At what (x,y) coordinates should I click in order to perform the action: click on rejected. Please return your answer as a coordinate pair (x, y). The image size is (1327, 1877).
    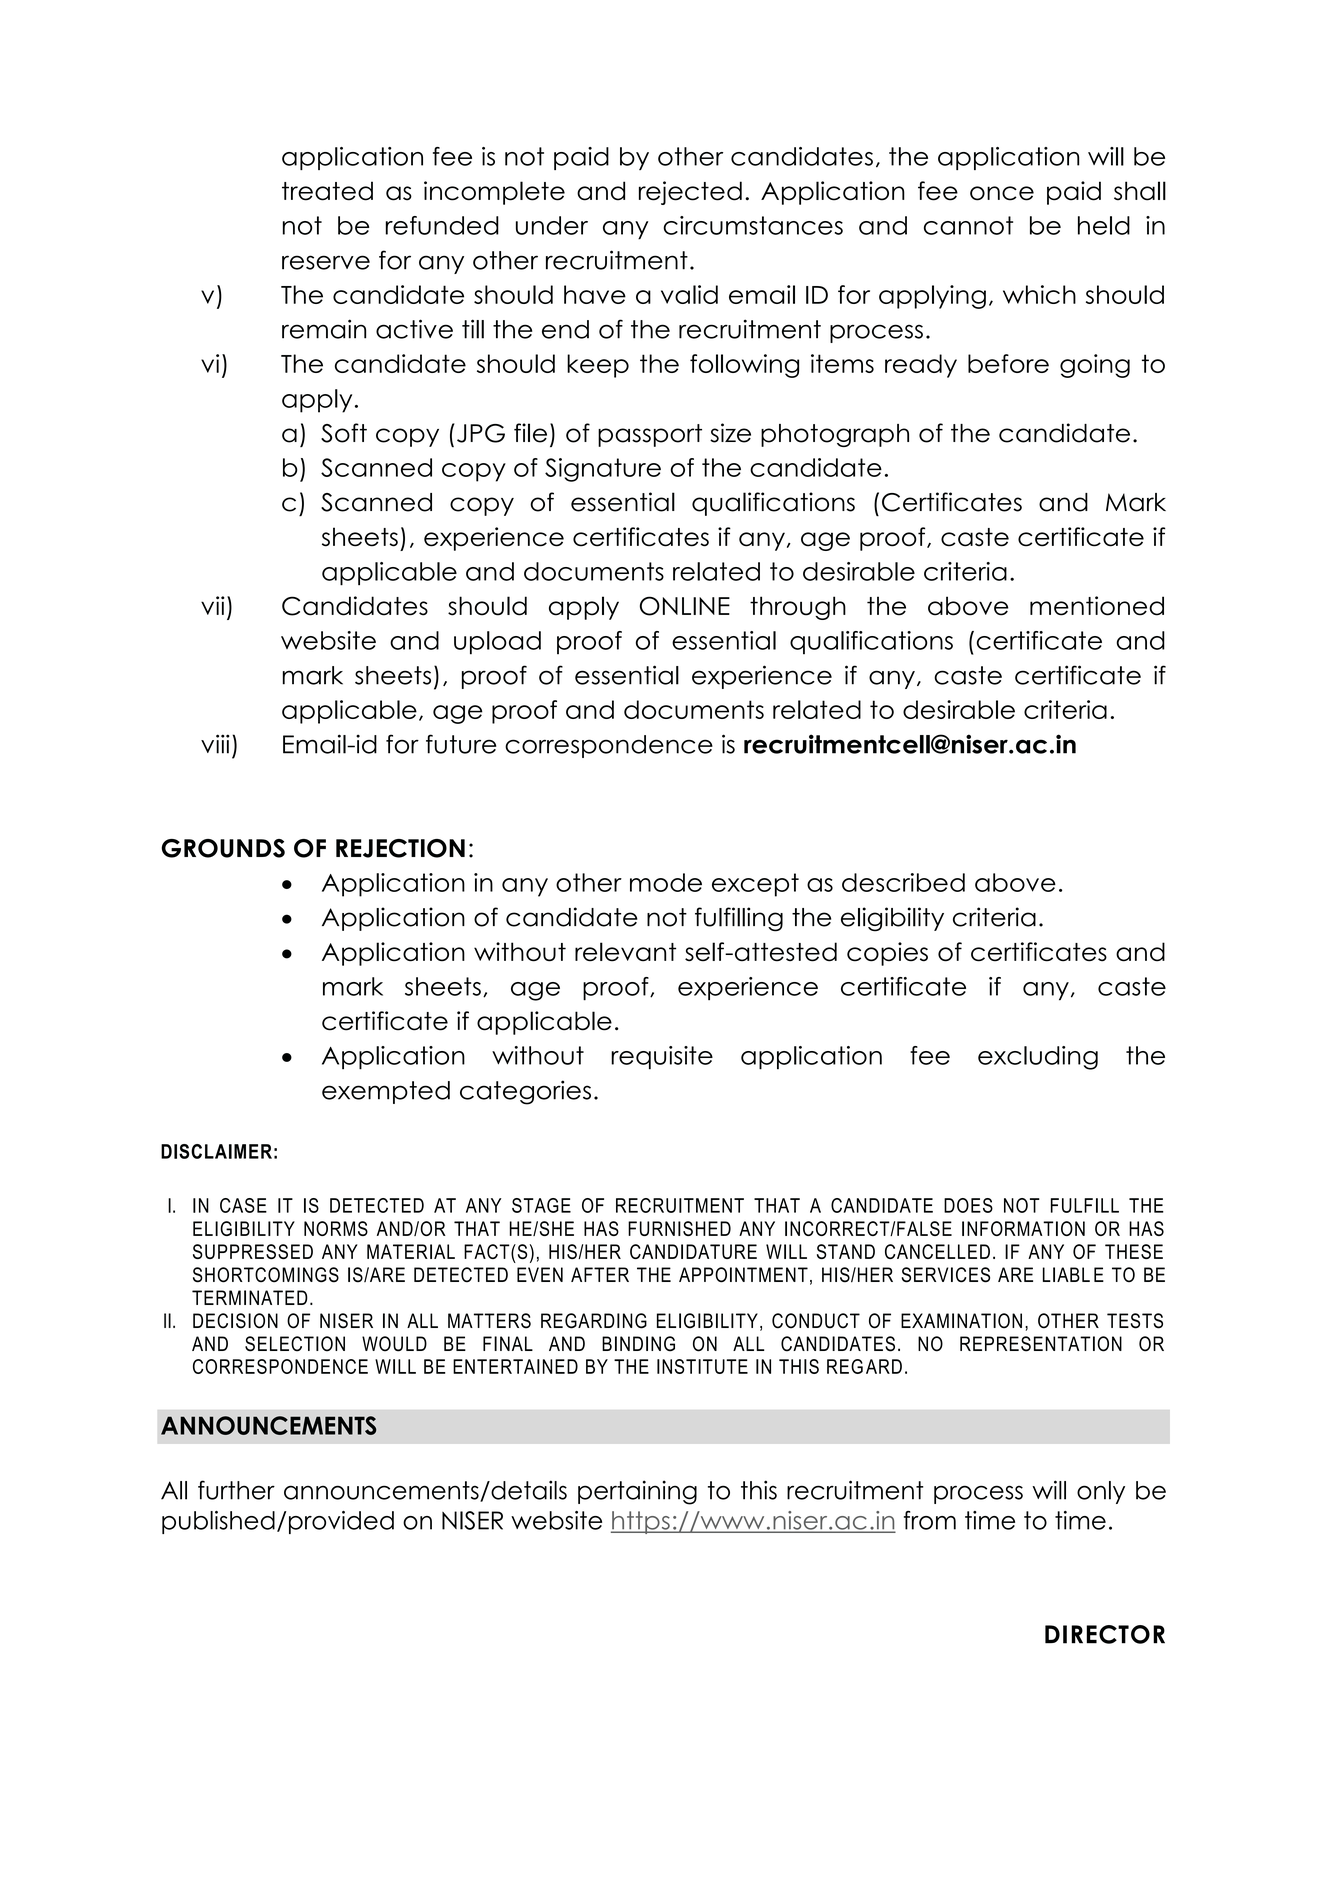
    Looking at the image, I should click on (690, 193).
